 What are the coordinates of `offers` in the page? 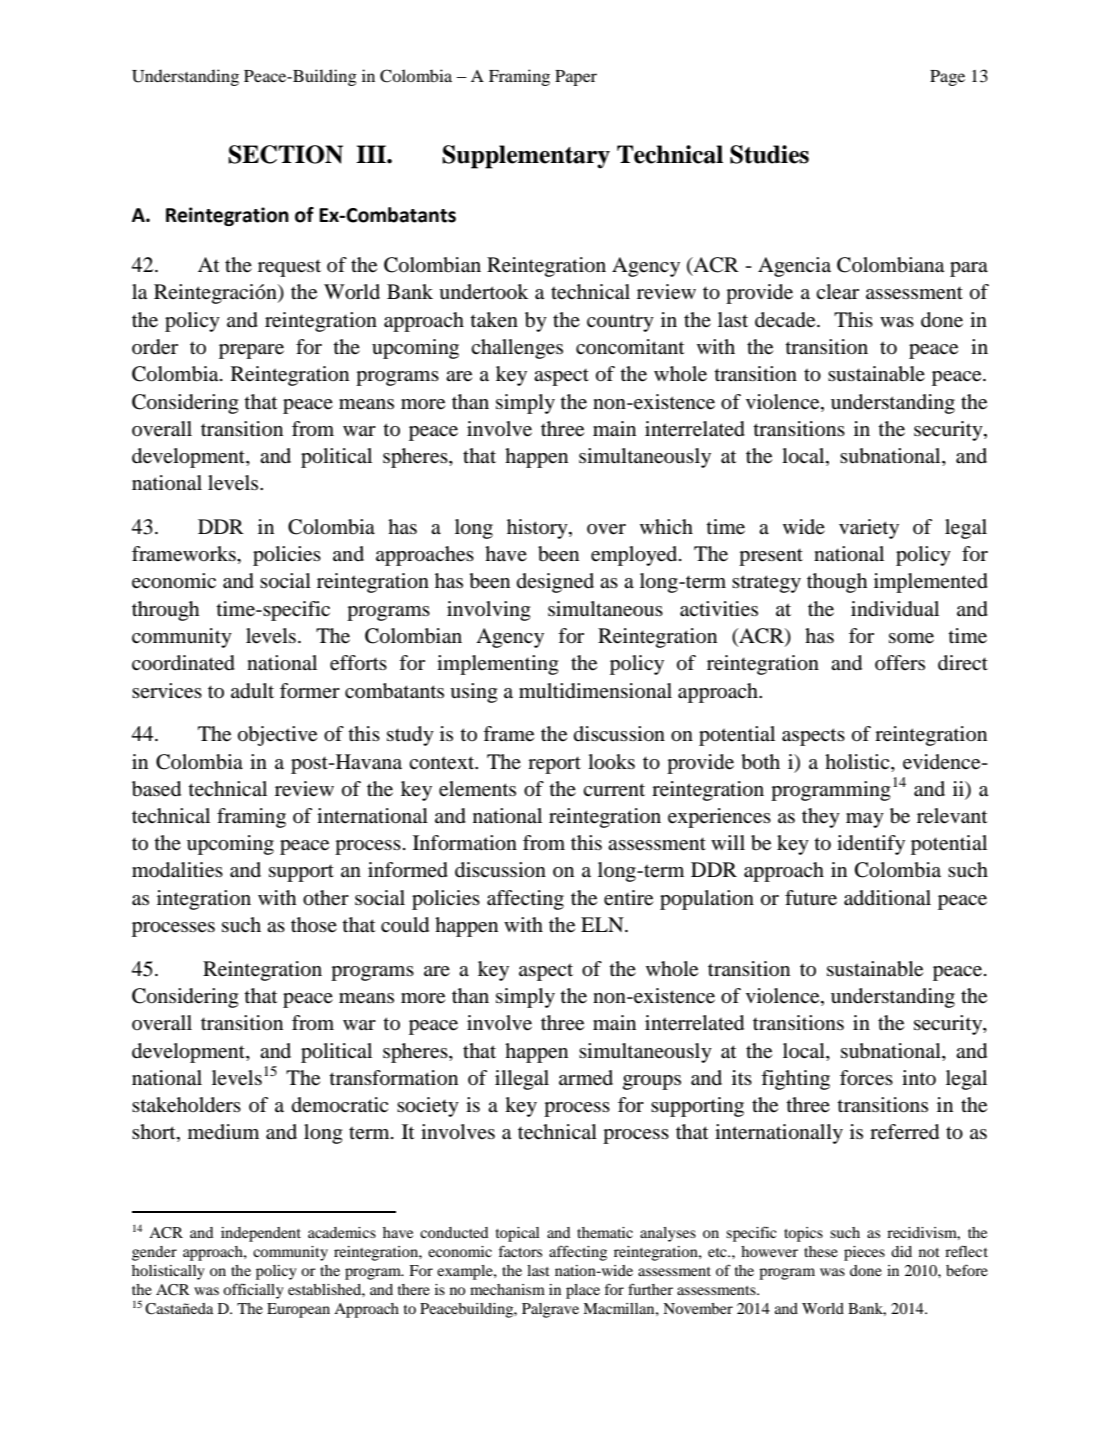 It's located at (900, 662).
